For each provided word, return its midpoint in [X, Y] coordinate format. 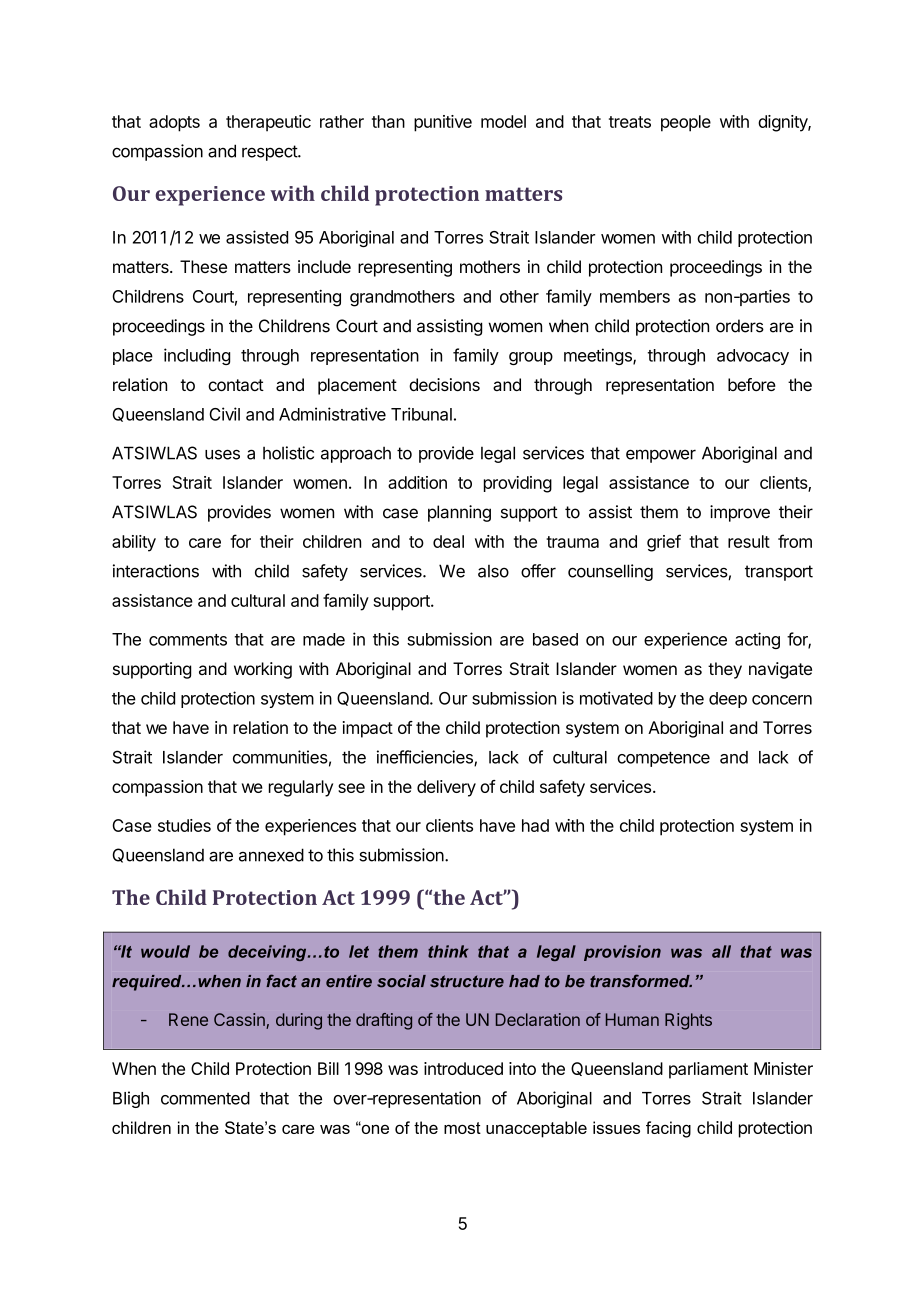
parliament [708, 1070]
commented [205, 1098]
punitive [443, 123]
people [686, 123]
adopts [174, 123]
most [462, 1128]
